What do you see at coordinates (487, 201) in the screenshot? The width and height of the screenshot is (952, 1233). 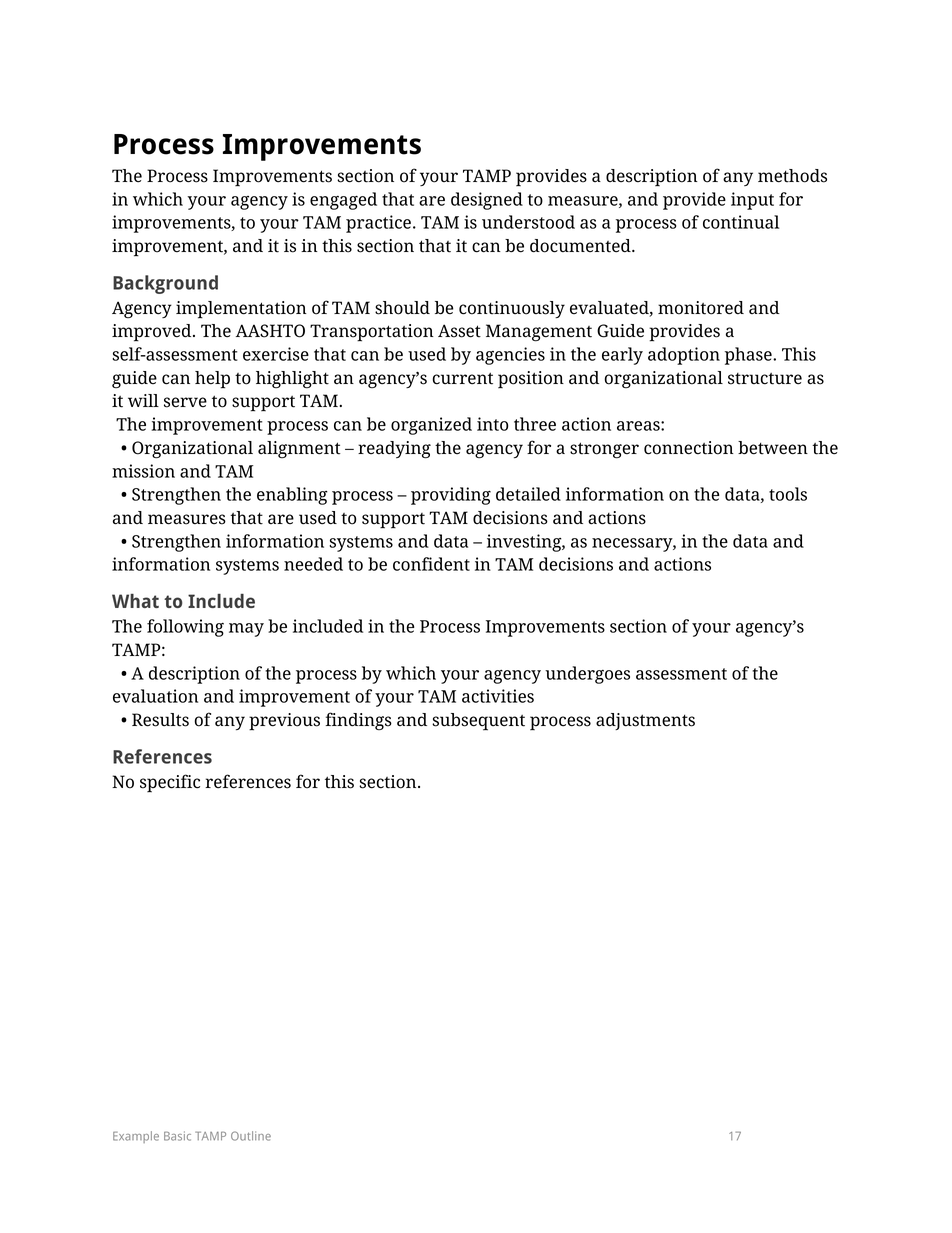 I see `designed` at bounding box center [487, 201].
